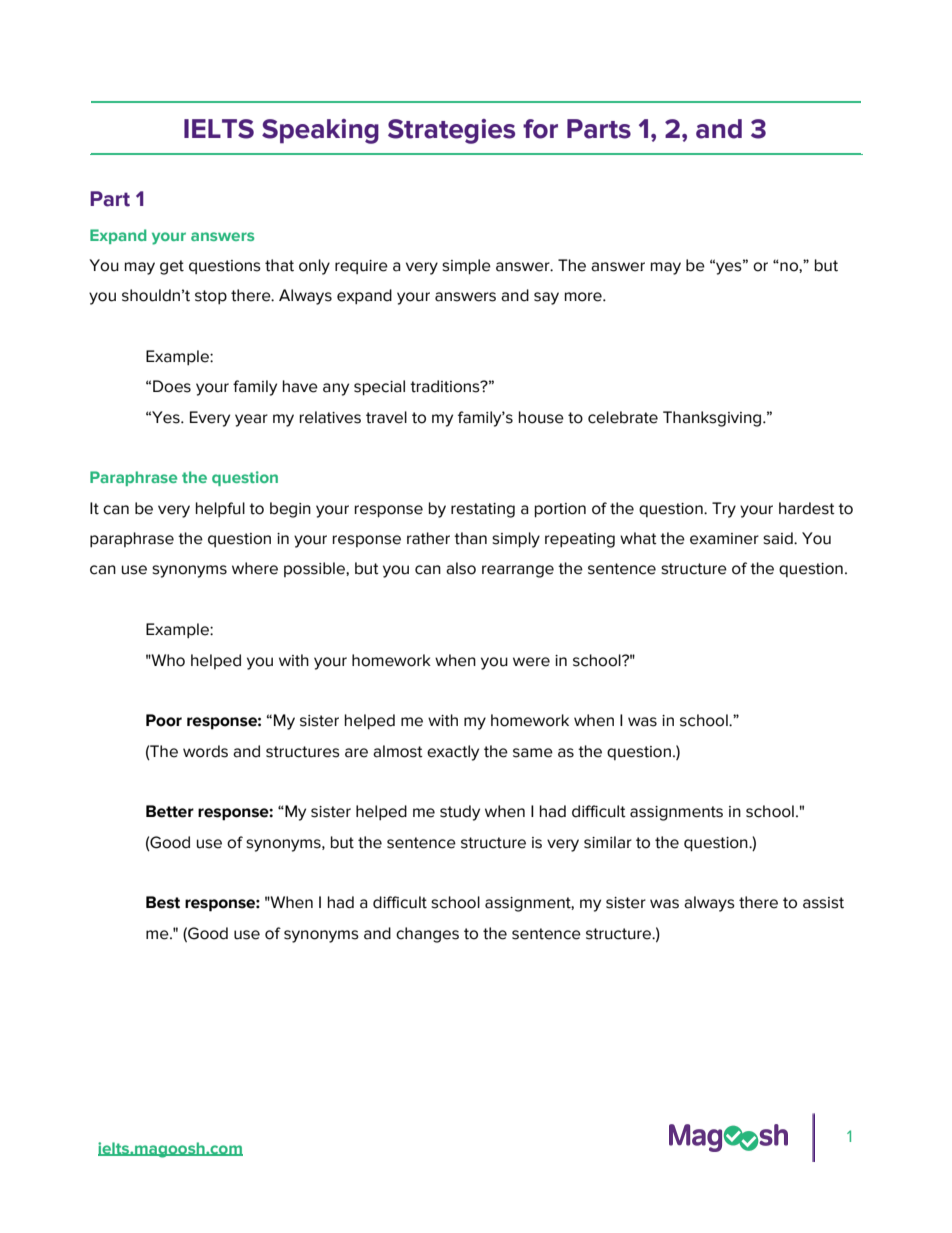  Describe the element at coordinates (163, 902) in the screenshot. I see `Best` at that location.
